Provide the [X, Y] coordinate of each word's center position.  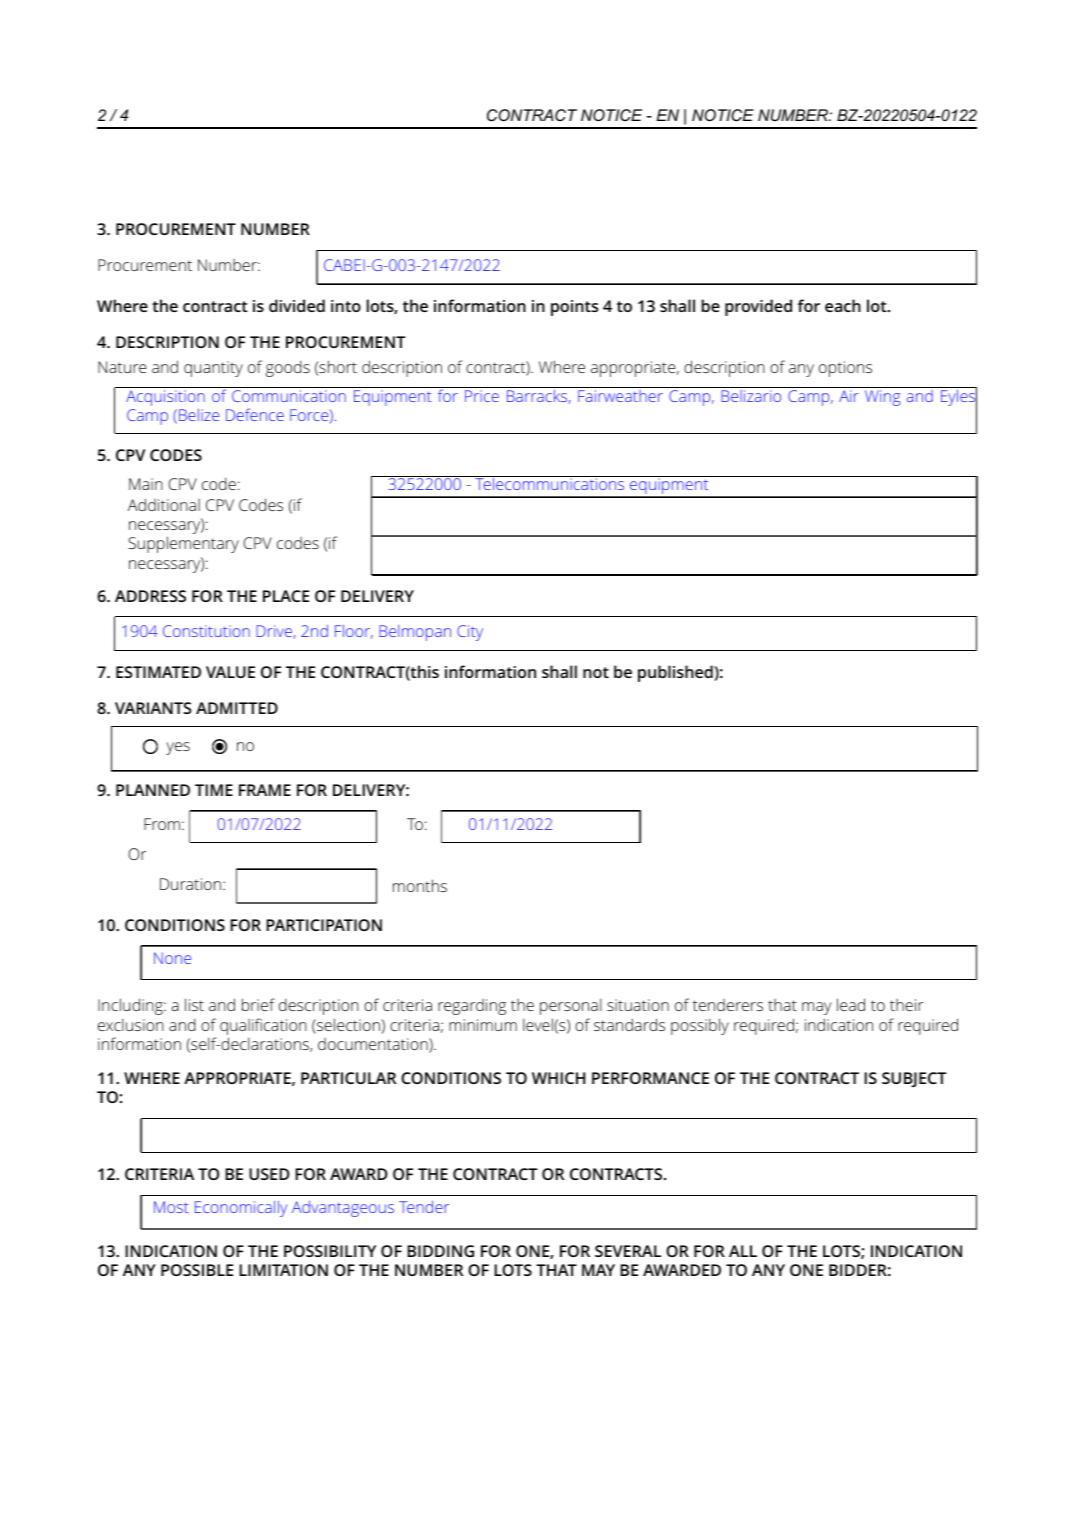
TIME [214, 790]
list [194, 1004]
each [843, 305]
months [420, 885]
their [906, 1005]
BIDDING [440, 1251]
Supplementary [183, 544]
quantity [213, 369]
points [574, 308]
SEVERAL [628, 1251]
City [470, 633]
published [676, 673]
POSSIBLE [197, 1270]
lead [851, 1004]
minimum [483, 1025]
